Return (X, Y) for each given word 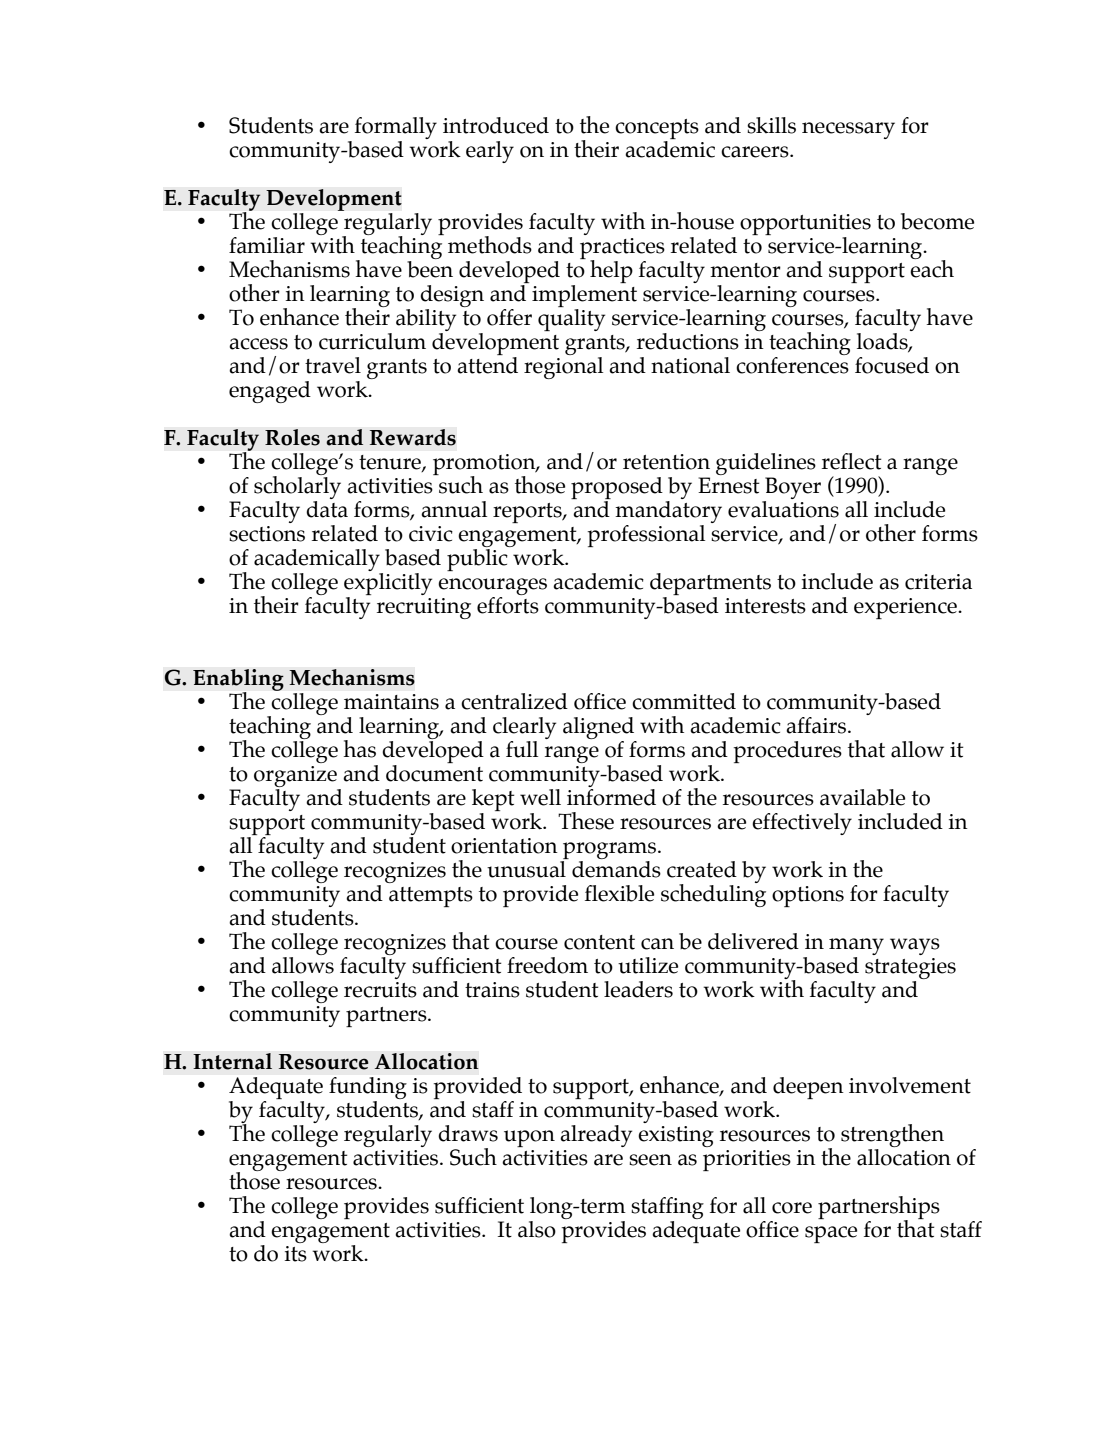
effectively (802, 824)
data (327, 508)
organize (295, 776)
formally (396, 128)
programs (611, 850)
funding (368, 1088)
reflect (852, 461)
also (537, 1229)
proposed (617, 488)
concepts (657, 129)
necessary (848, 130)
